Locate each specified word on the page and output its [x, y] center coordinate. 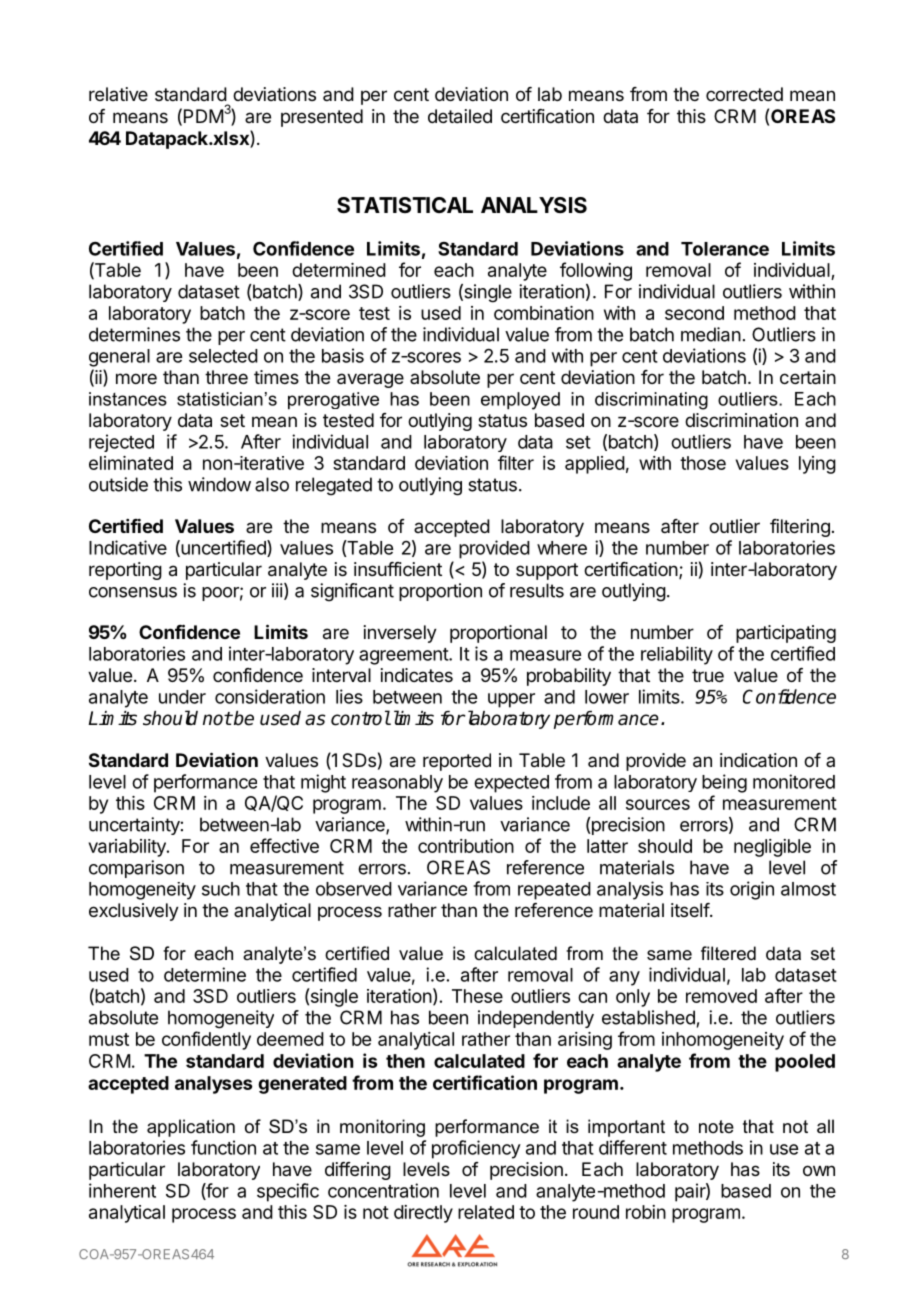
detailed [460, 116]
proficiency [476, 1149]
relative [118, 94]
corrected [744, 94]
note [716, 1126]
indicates [417, 675]
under [182, 697]
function [223, 1147]
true [708, 675]
